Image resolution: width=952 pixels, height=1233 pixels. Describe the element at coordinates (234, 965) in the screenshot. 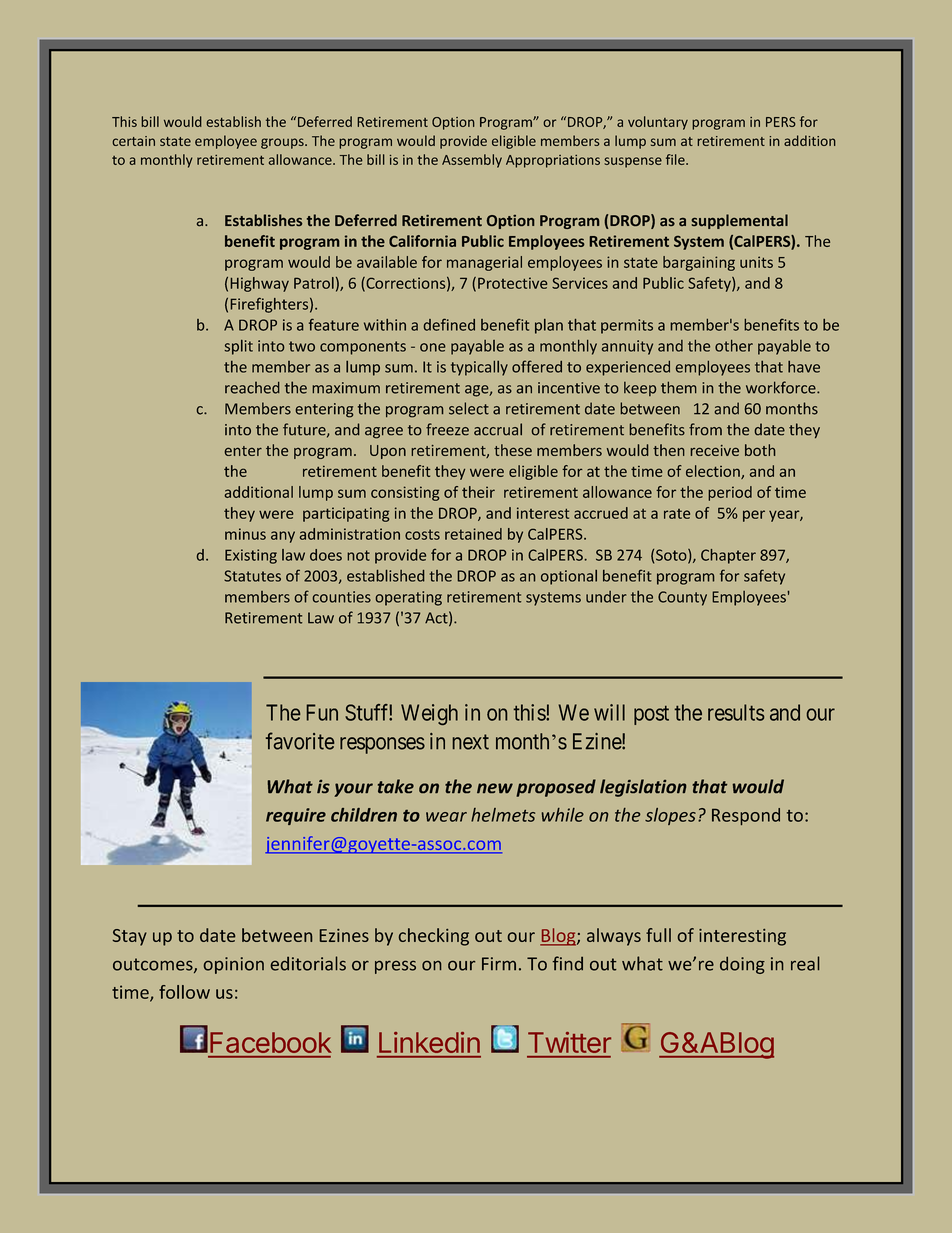

I see `opinion` at that location.
